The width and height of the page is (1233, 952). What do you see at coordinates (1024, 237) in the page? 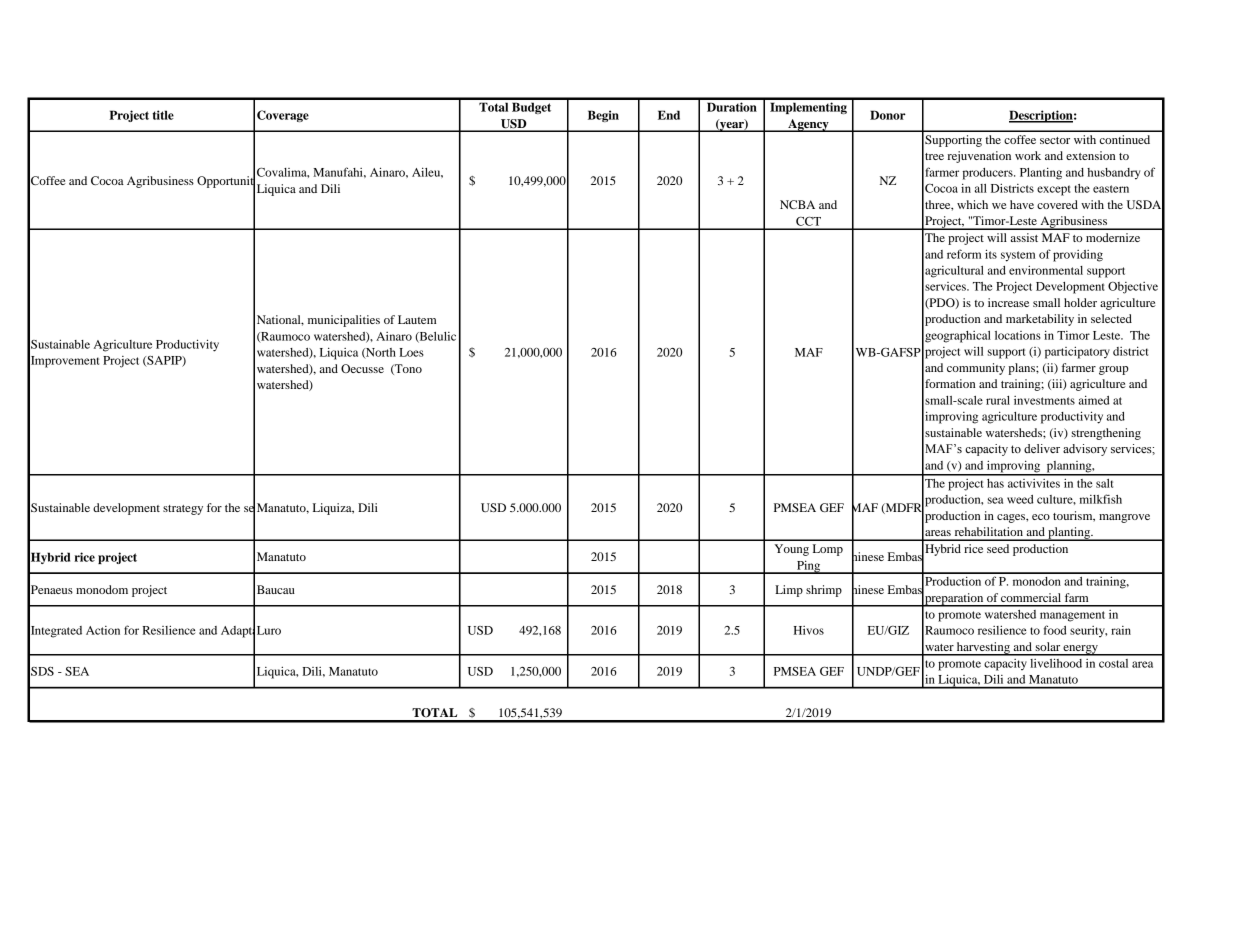
I see `assist` at bounding box center [1024, 237].
